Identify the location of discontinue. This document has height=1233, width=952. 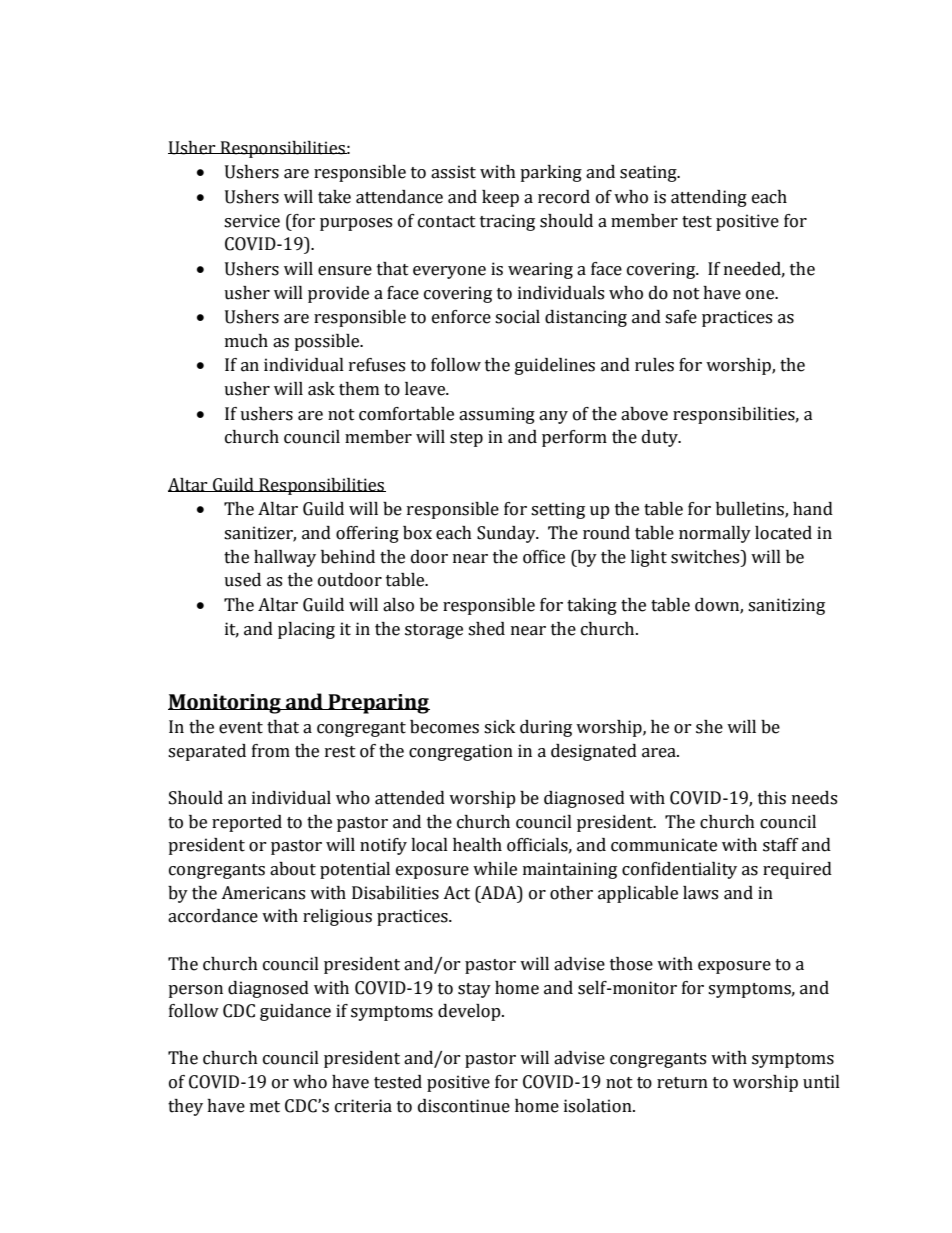
(464, 1106).
